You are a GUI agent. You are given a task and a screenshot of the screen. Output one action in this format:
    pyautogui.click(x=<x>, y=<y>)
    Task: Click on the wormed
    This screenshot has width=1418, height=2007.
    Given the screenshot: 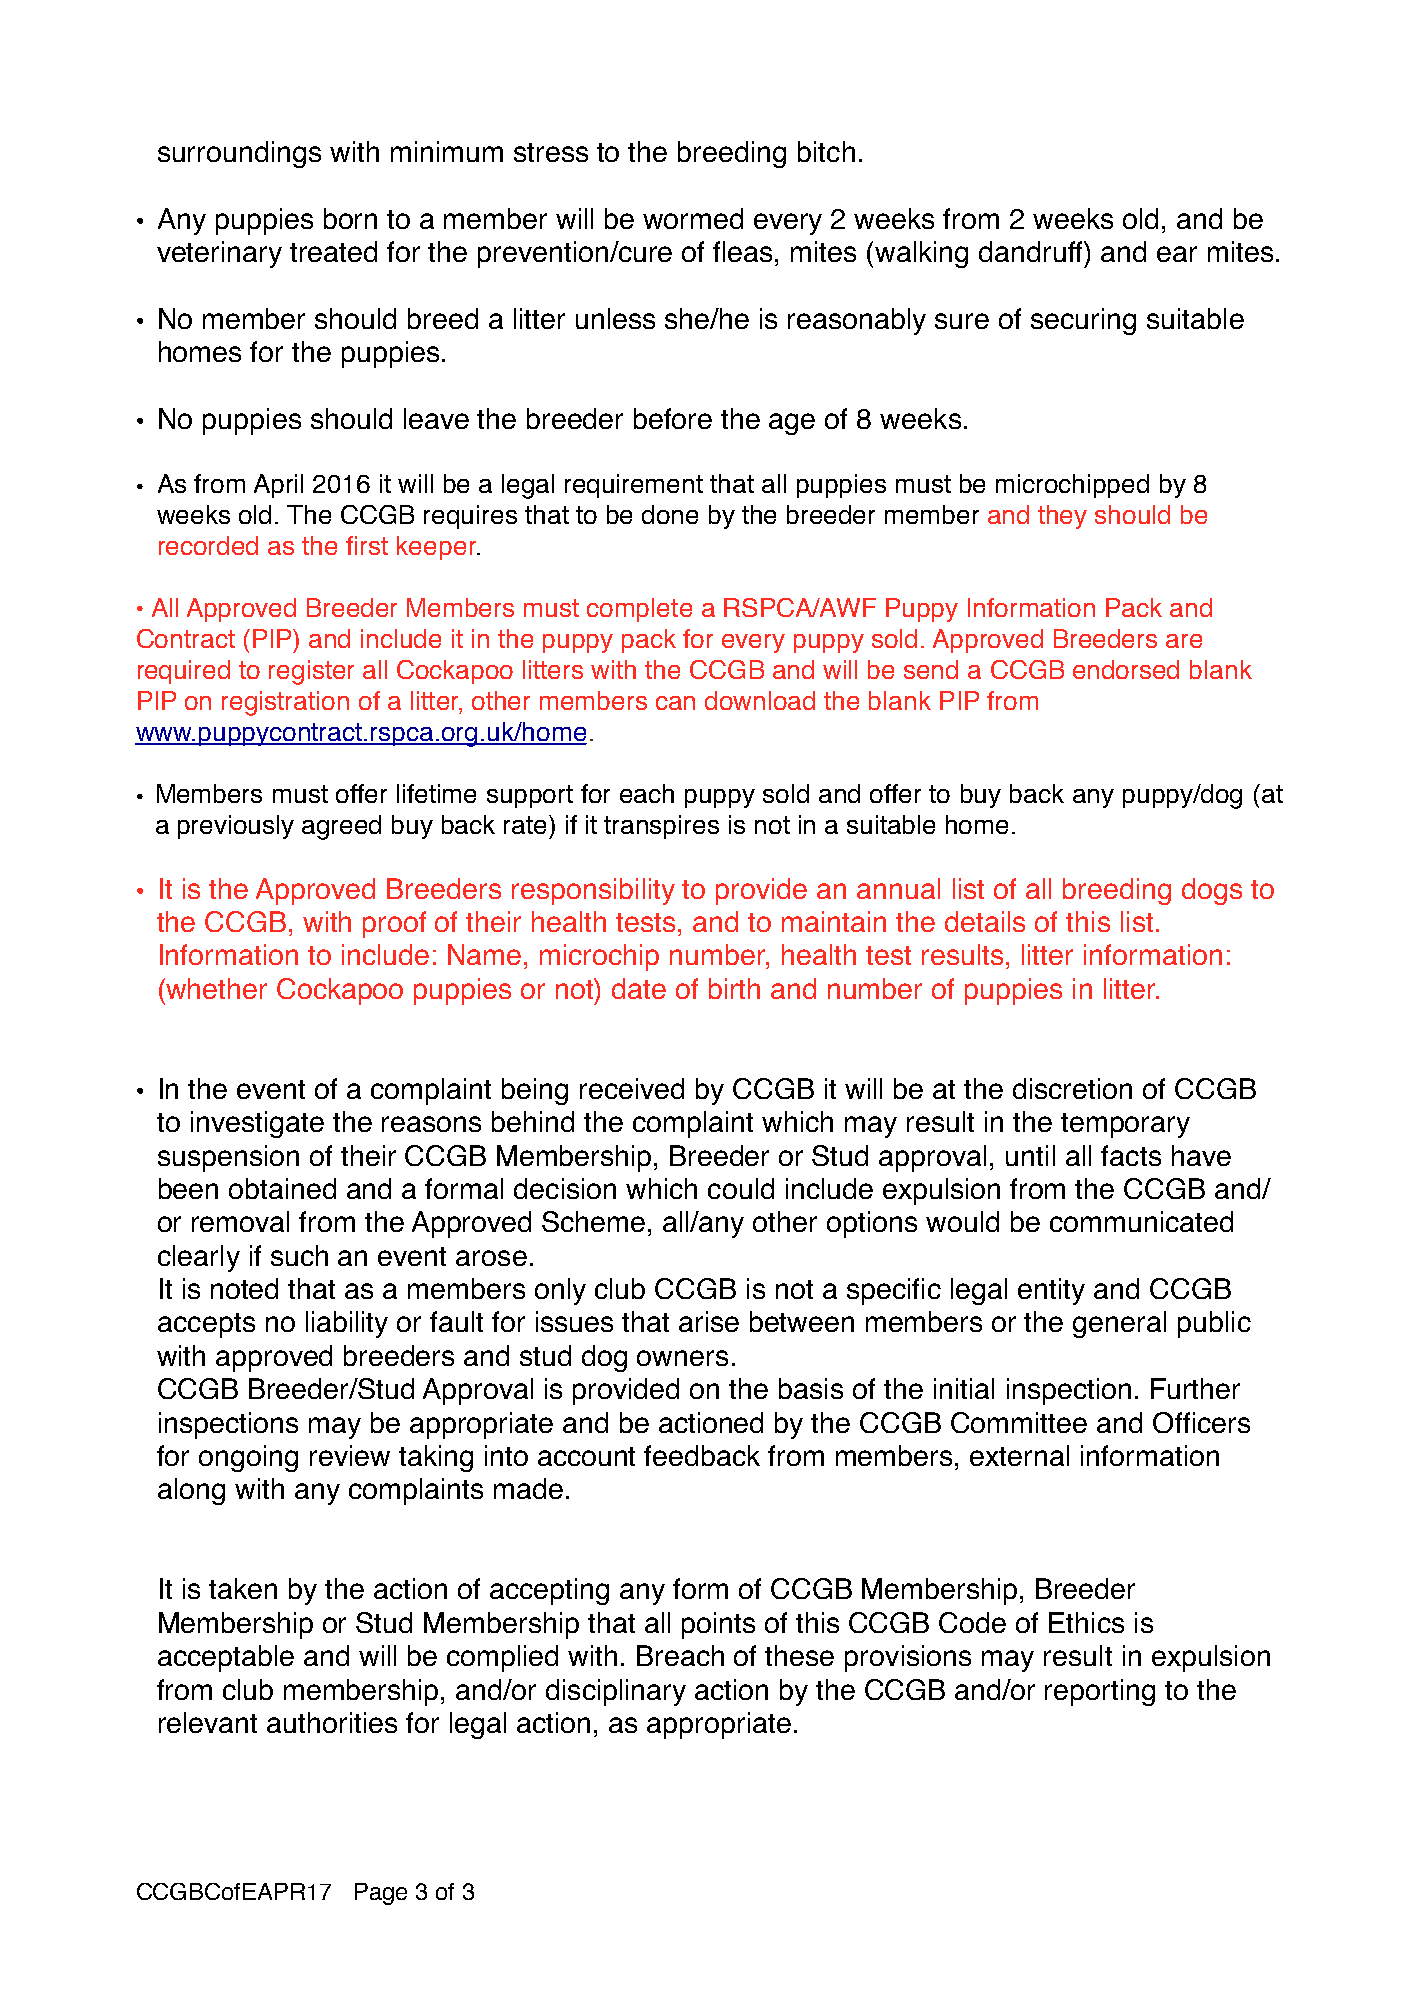 What is the action you would take?
    pyautogui.click(x=693, y=218)
